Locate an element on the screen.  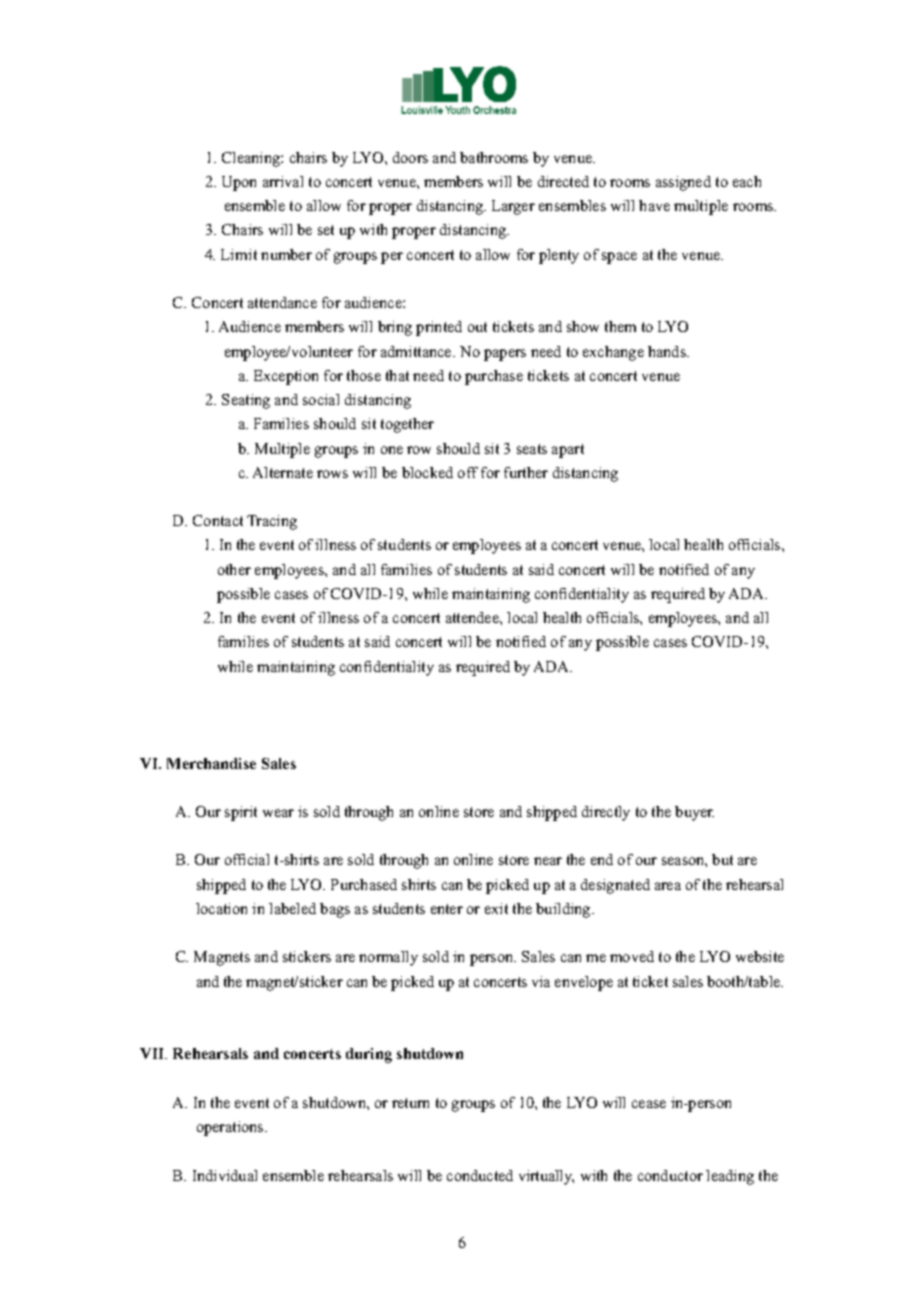
Upon is located at coordinates (239, 183).
